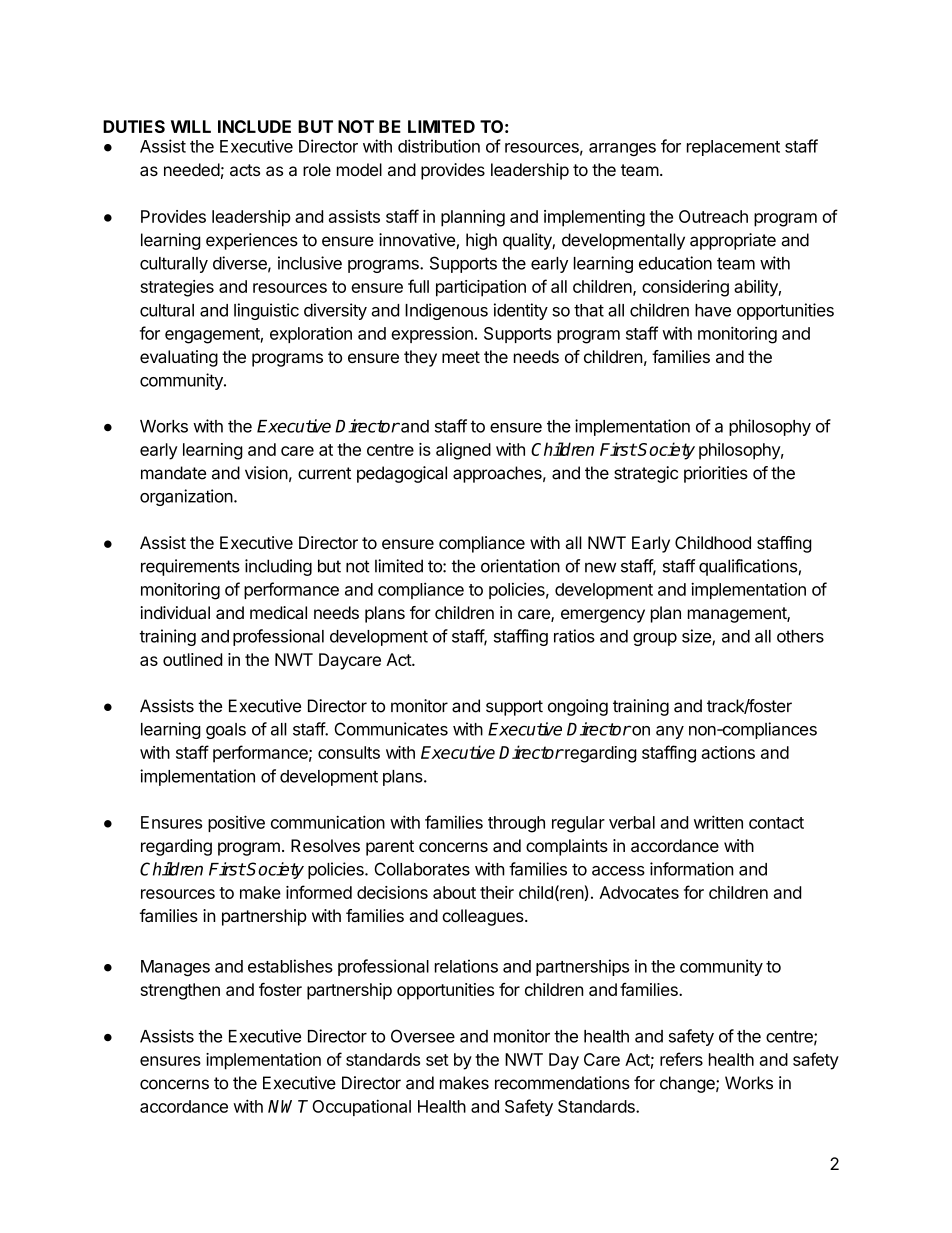  What do you see at coordinates (733, 148) in the page?
I see `replacement` at bounding box center [733, 148].
